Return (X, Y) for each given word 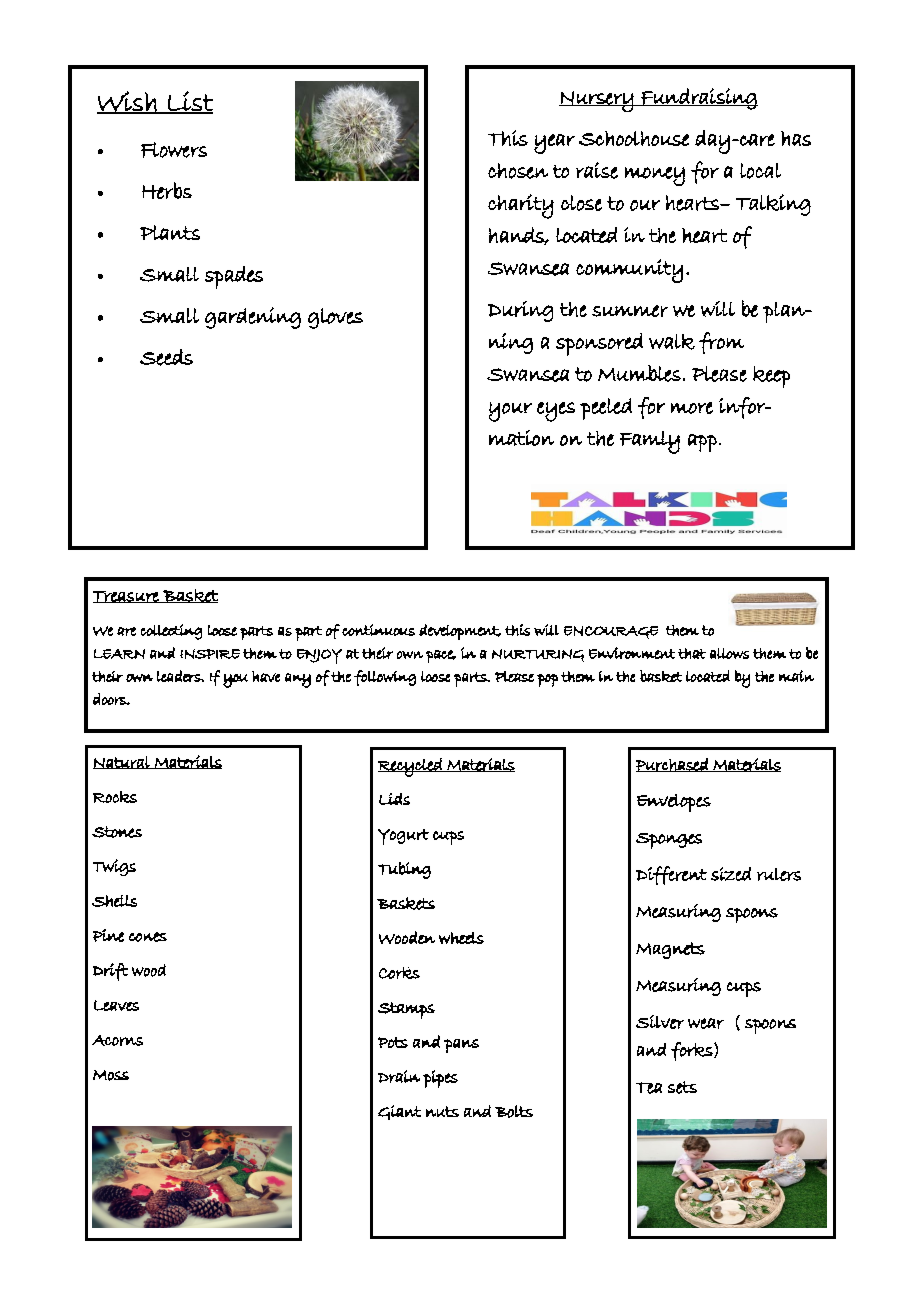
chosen (518, 171)
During (520, 311)
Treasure (127, 597)
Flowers (174, 150)
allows (729, 653)
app (702, 443)
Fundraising (698, 99)
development (460, 632)
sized (731, 874)
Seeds (166, 357)
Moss (111, 1075)
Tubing (404, 870)
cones (148, 937)
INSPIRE (210, 654)
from (721, 343)
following (385, 678)
